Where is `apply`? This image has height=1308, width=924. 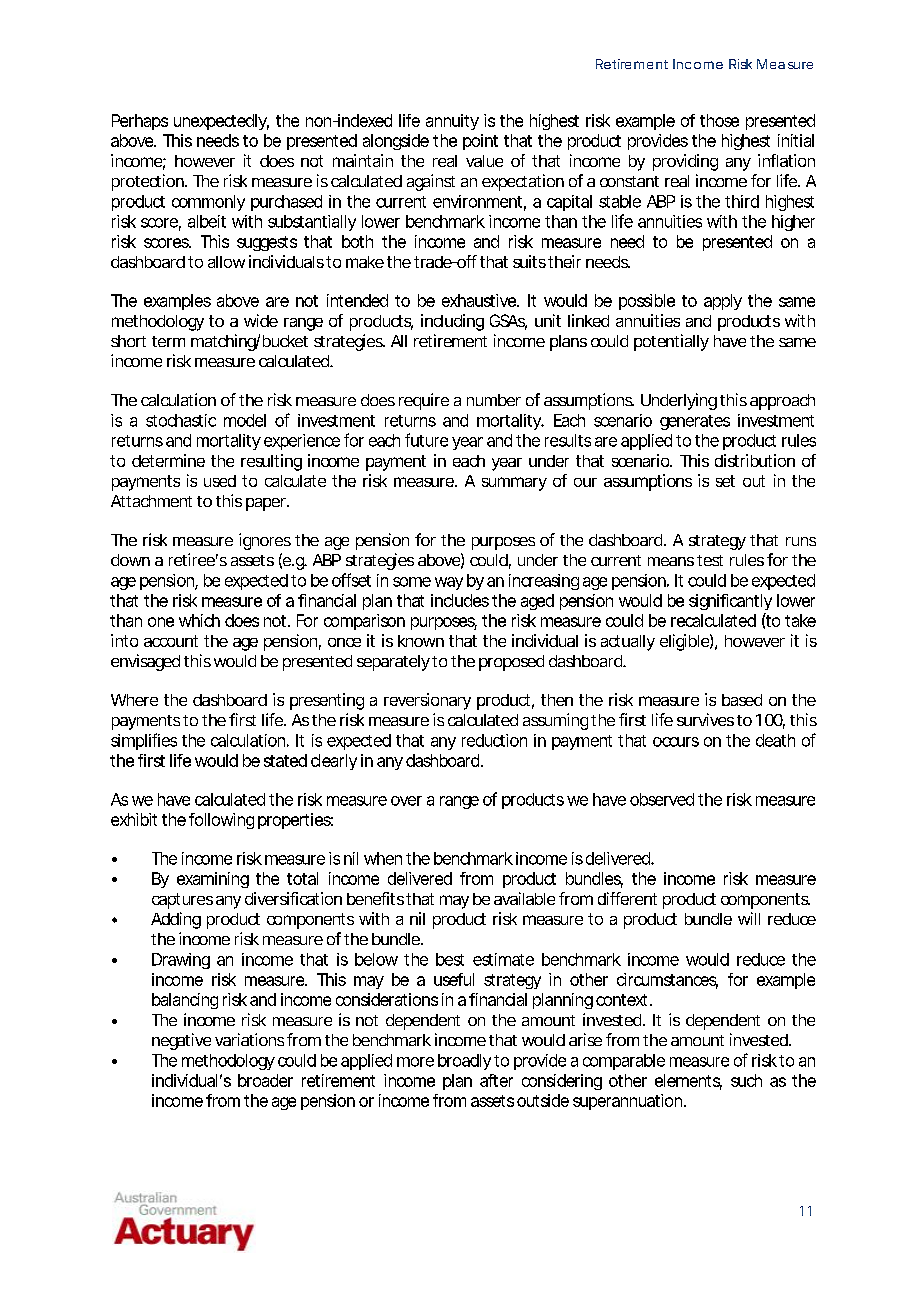 apply is located at coordinates (723, 302).
